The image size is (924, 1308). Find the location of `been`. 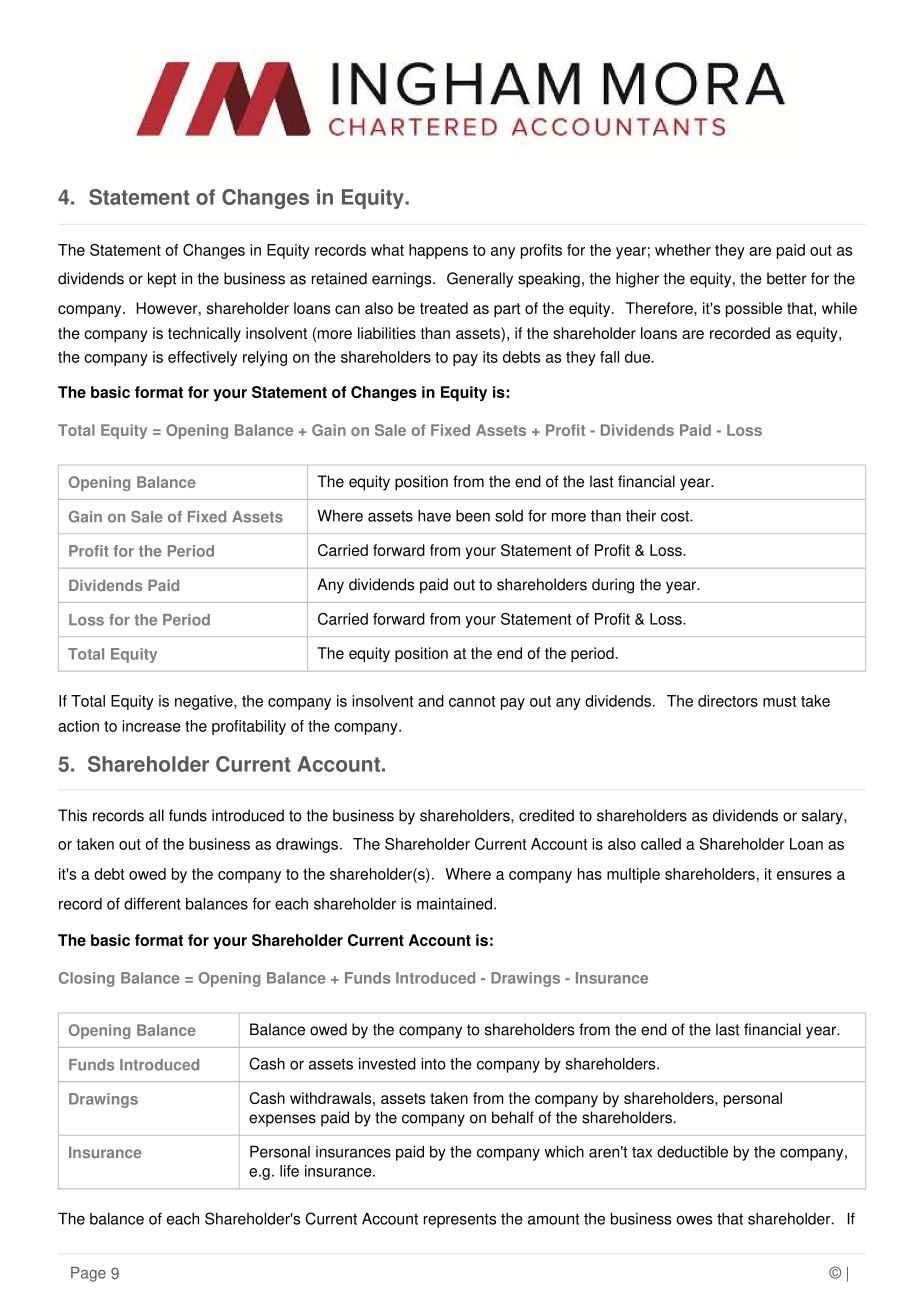

been is located at coordinates (473, 516).
